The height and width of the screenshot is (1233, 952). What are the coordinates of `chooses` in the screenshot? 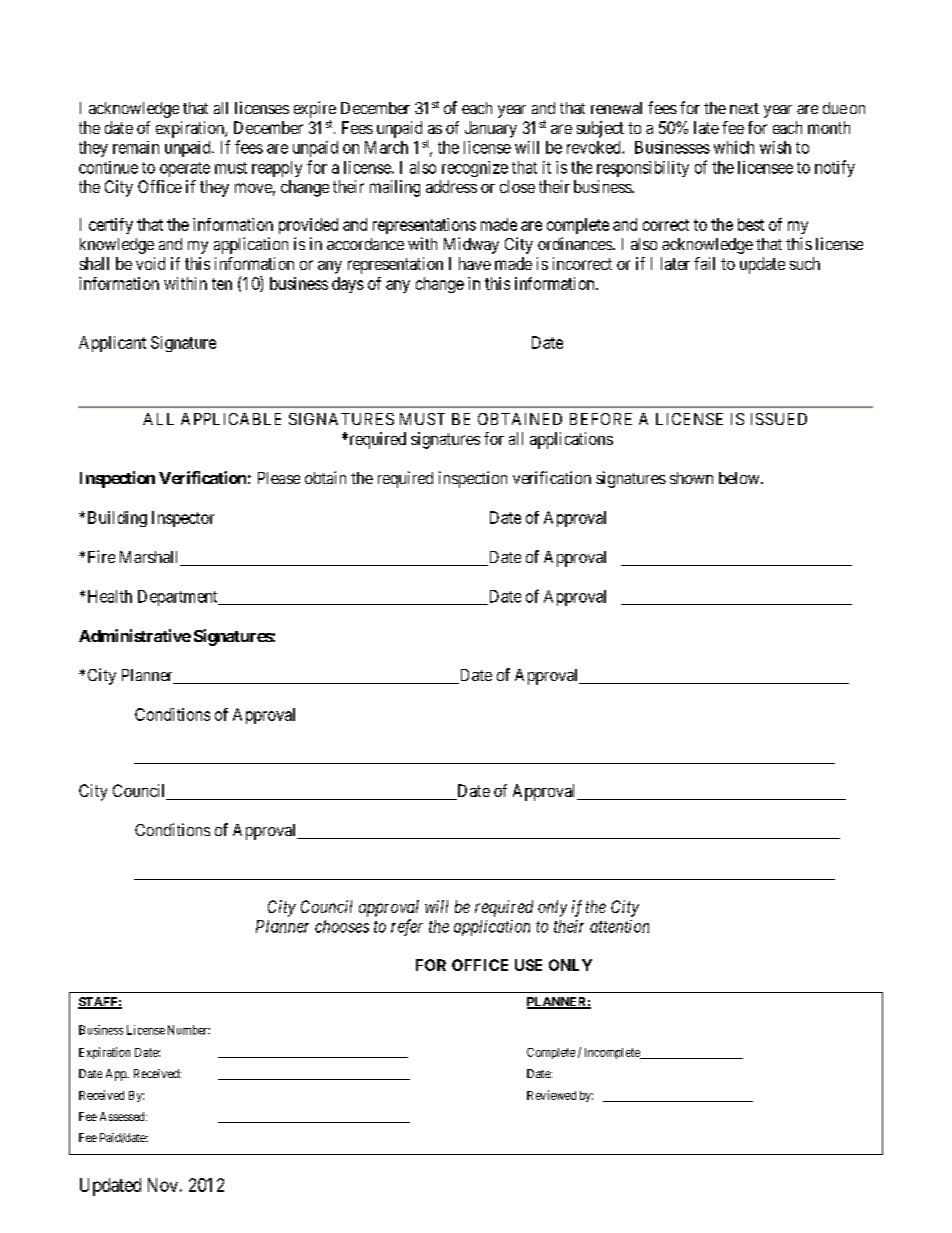 It's located at (342, 926).
